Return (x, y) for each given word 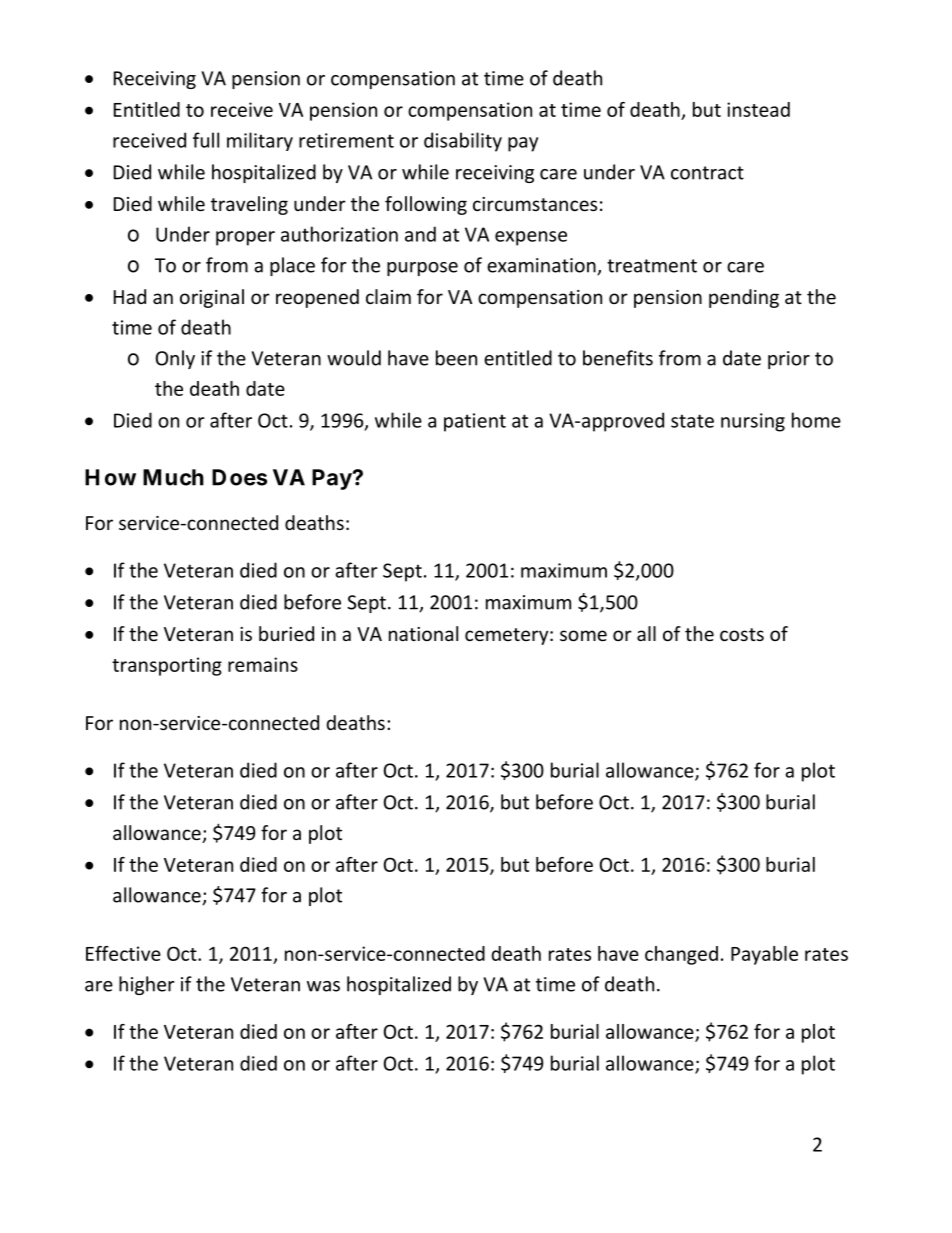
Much (173, 477)
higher (146, 985)
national (423, 633)
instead (758, 109)
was (323, 986)
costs (742, 634)
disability (463, 142)
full (206, 140)
